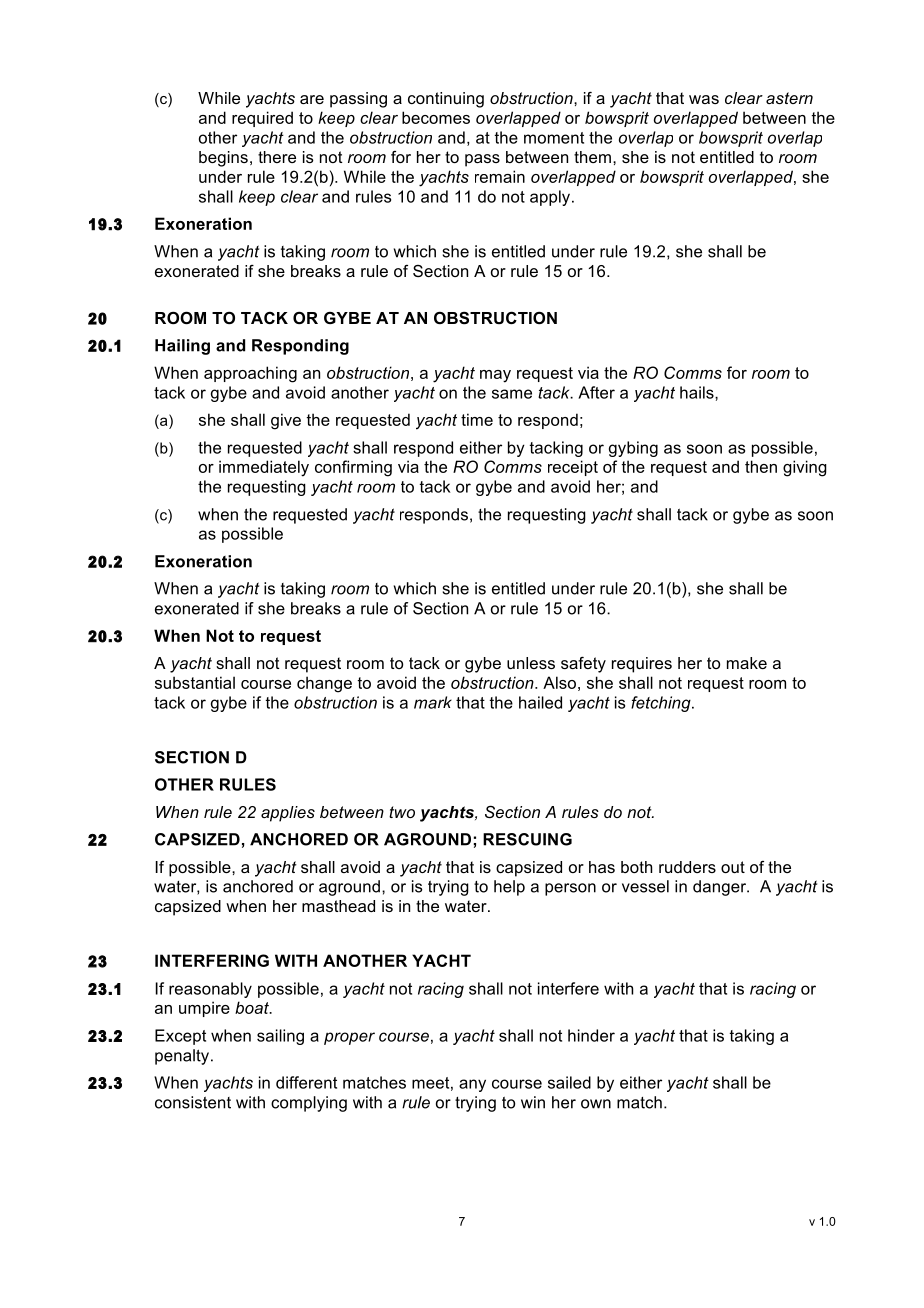  I want to click on any, so click(472, 1085).
